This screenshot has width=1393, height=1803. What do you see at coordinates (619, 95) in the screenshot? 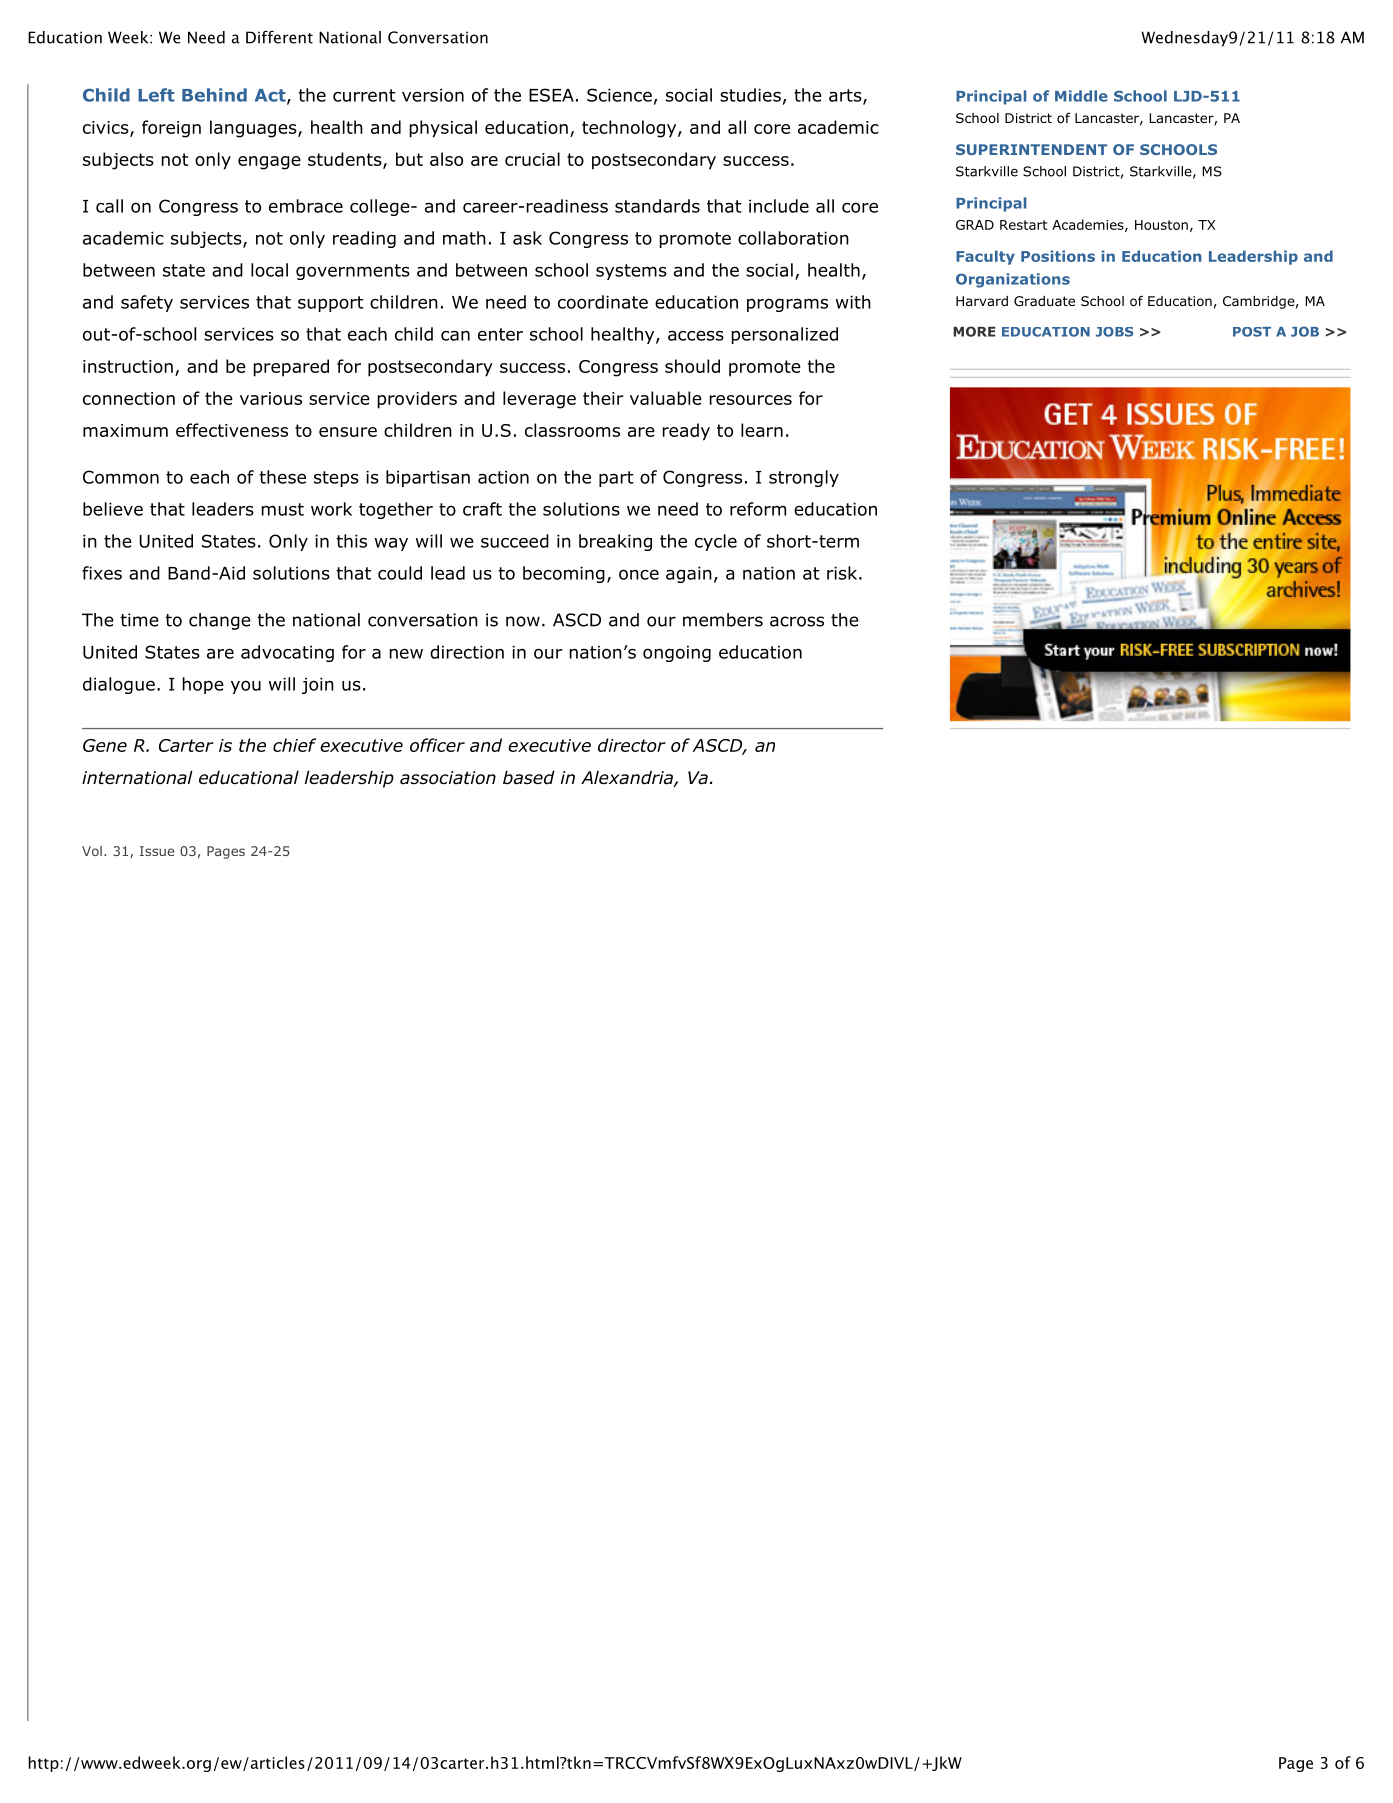
I see `Science` at bounding box center [619, 95].
